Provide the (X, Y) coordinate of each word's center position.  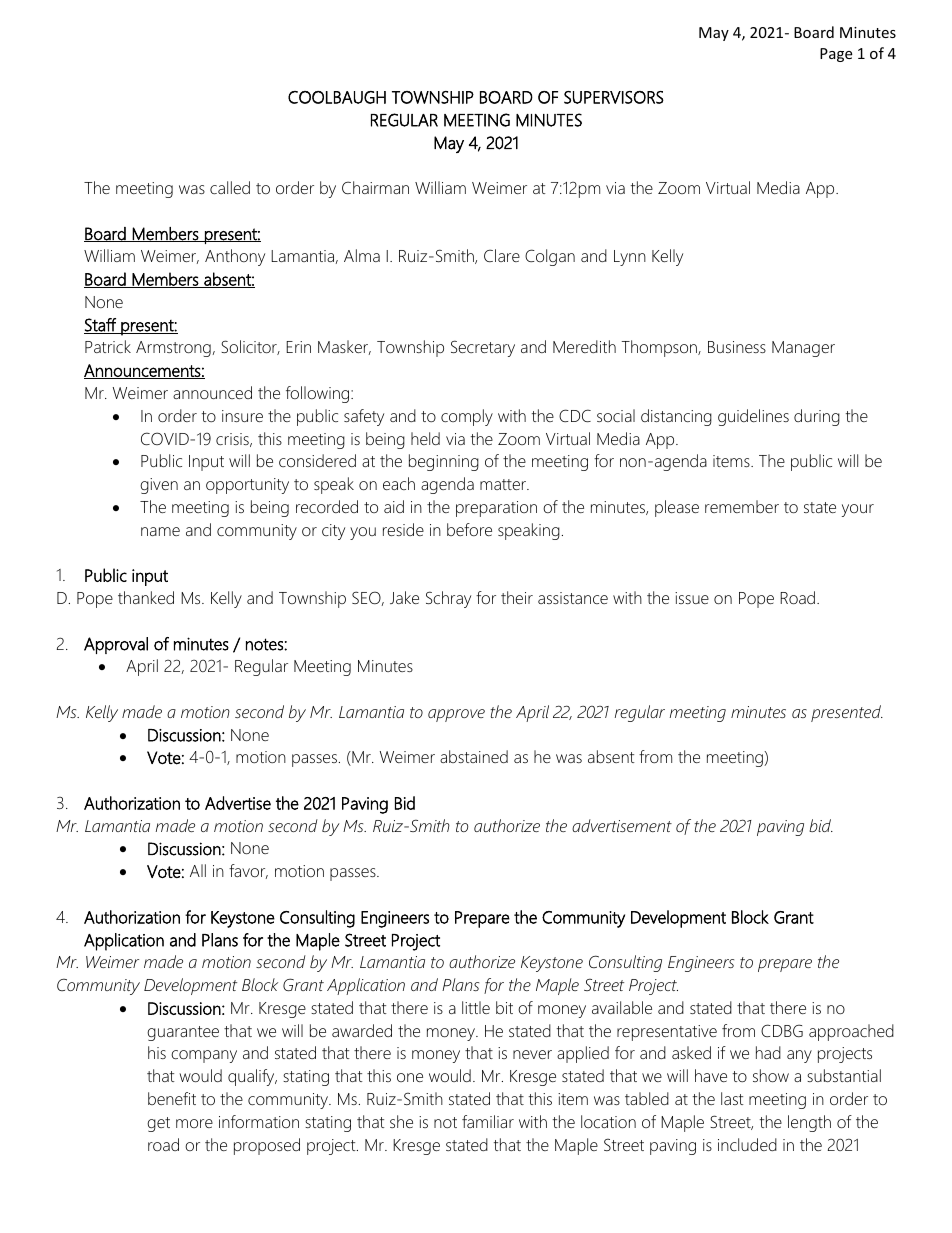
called (230, 187)
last (732, 1098)
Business (737, 347)
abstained (474, 756)
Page (836, 55)
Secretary (483, 348)
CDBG (782, 1030)
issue (692, 598)
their (517, 597)
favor (248, 871)
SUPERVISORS (614, 97)
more (194, 1123)
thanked (146, 597)
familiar (488, 1121)
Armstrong (173, 349)
